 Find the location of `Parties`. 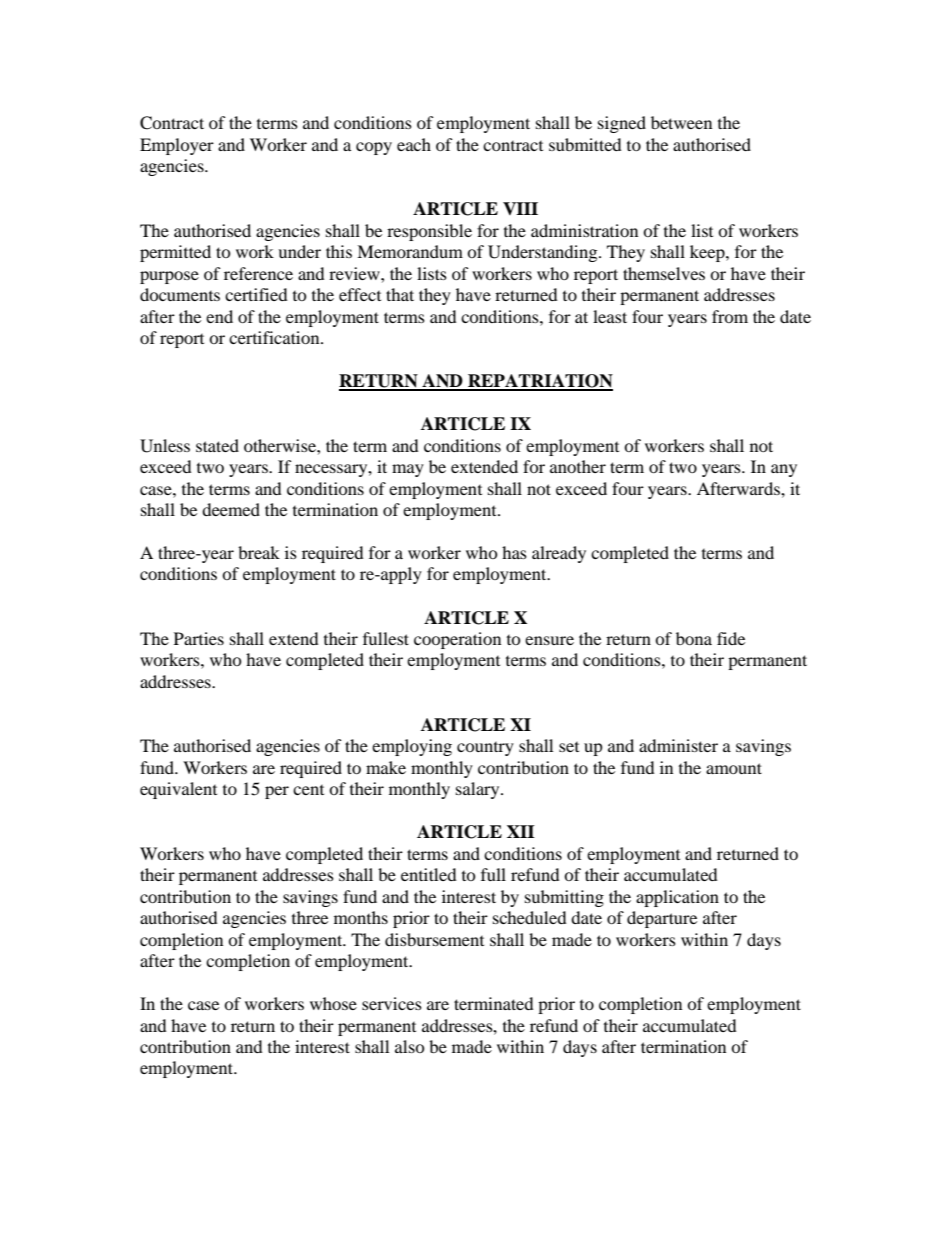

Parties is located at coordinates (199, 638).
